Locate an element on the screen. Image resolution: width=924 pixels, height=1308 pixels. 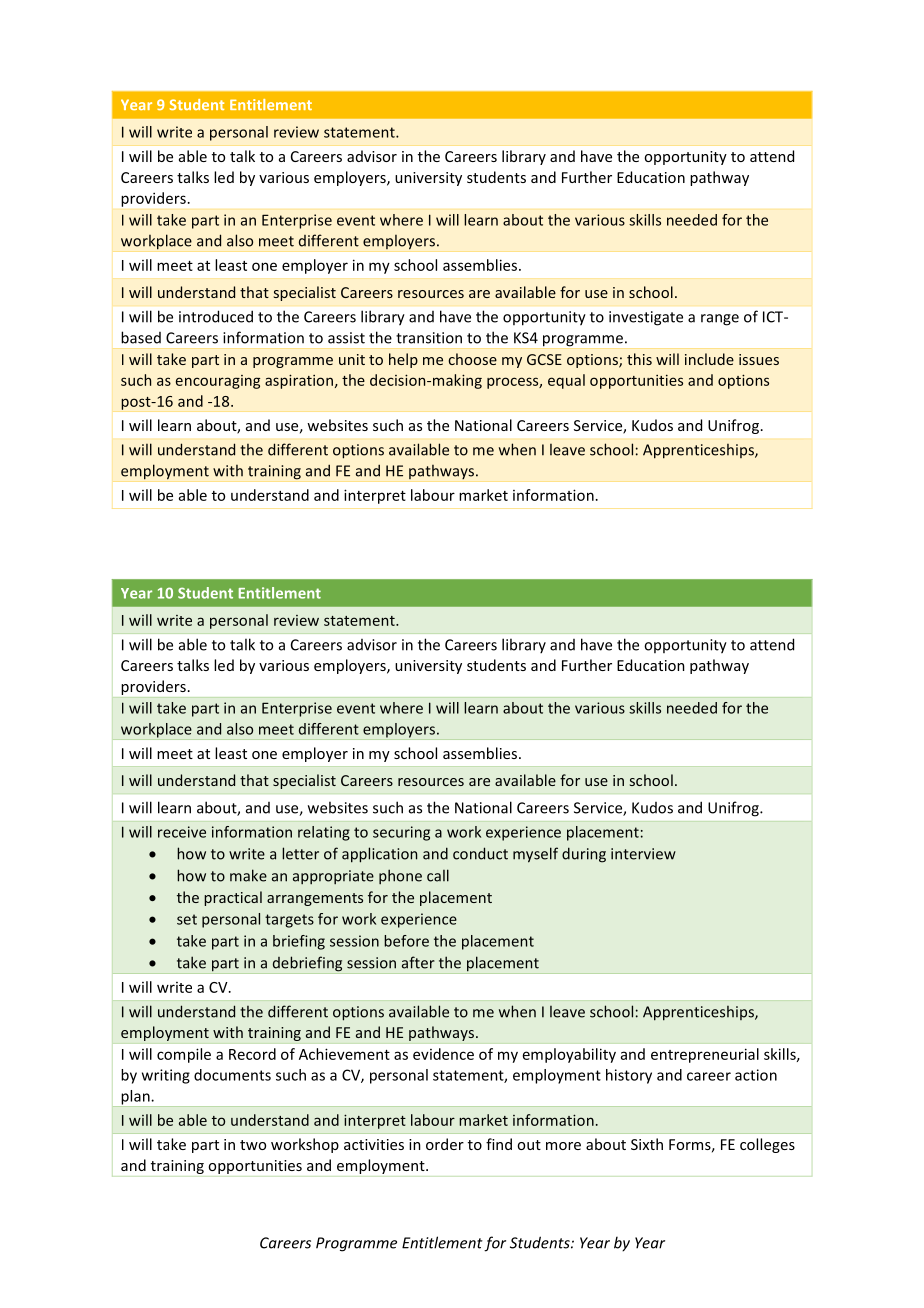
securing is located at coordinates (401, 833).
